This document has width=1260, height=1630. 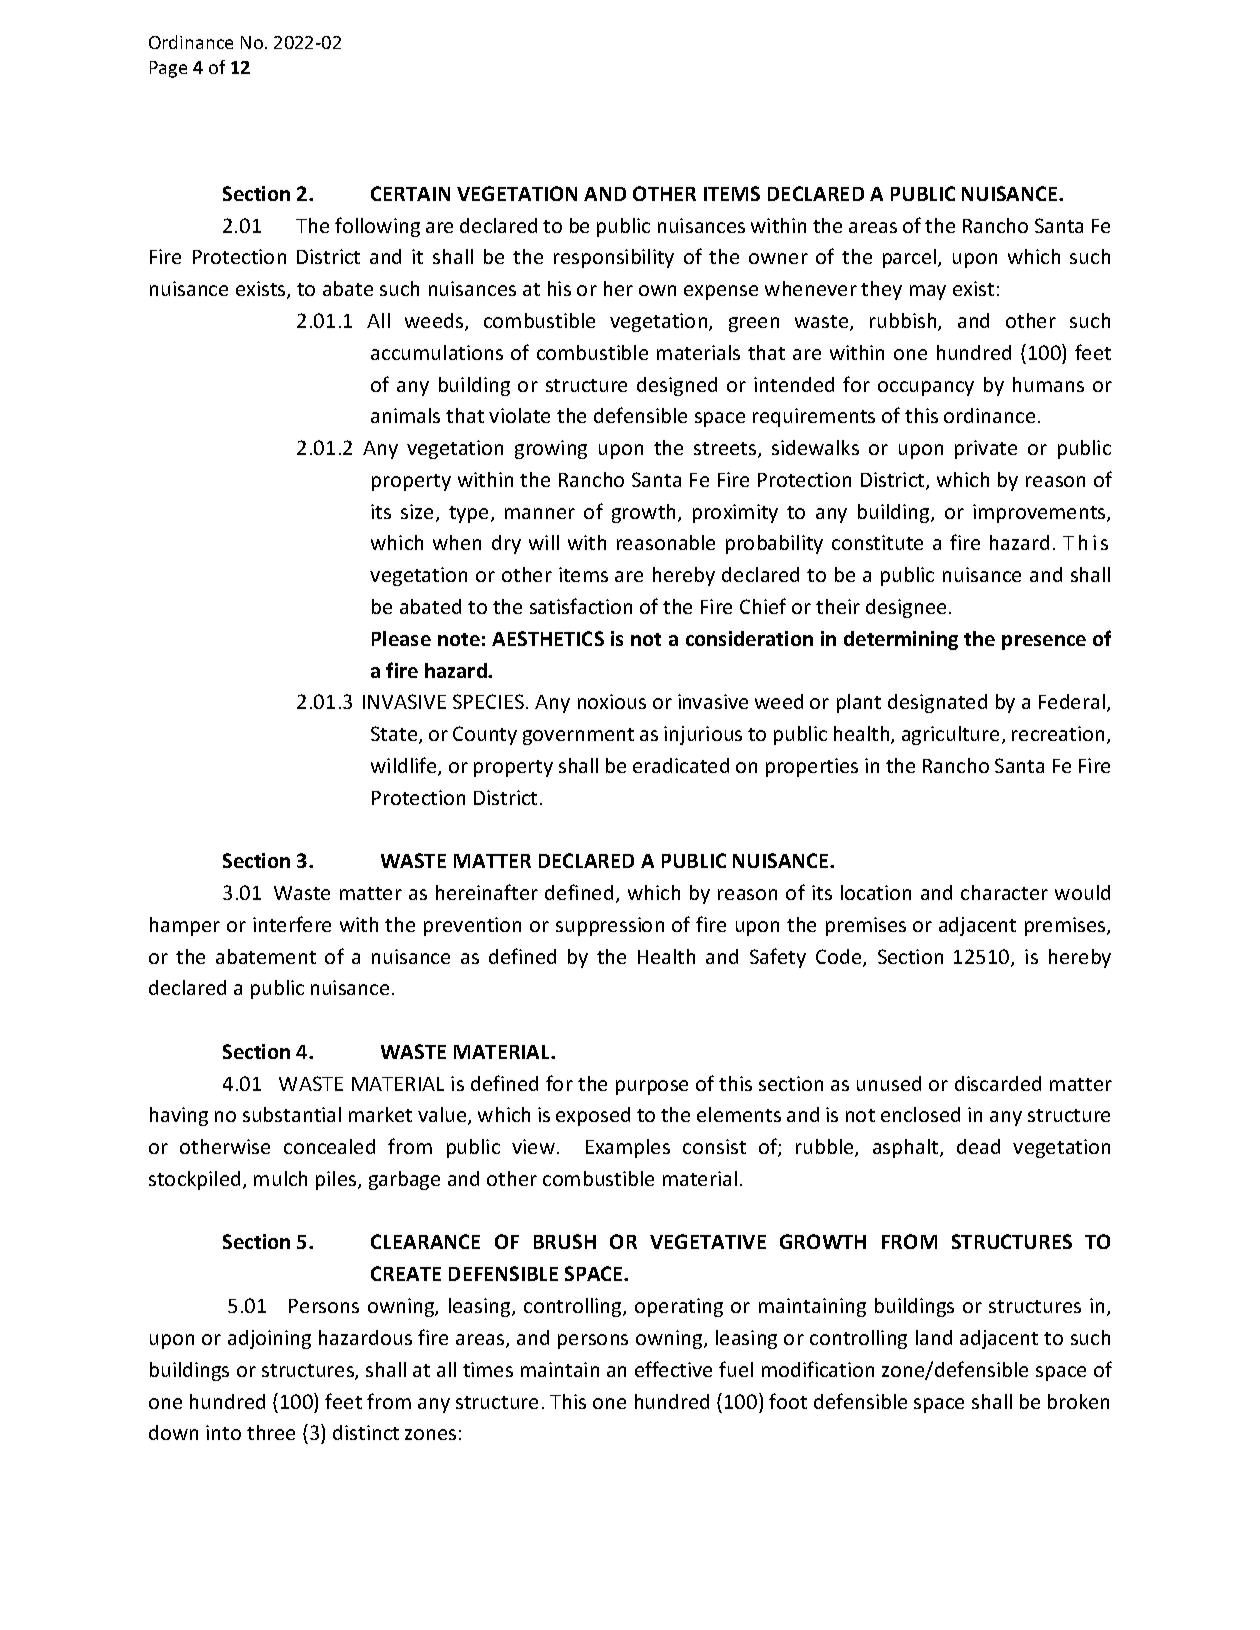 What do you see at coordinates (168, 69) in the document?
I see `Page` at bounding box center [168, 69].
